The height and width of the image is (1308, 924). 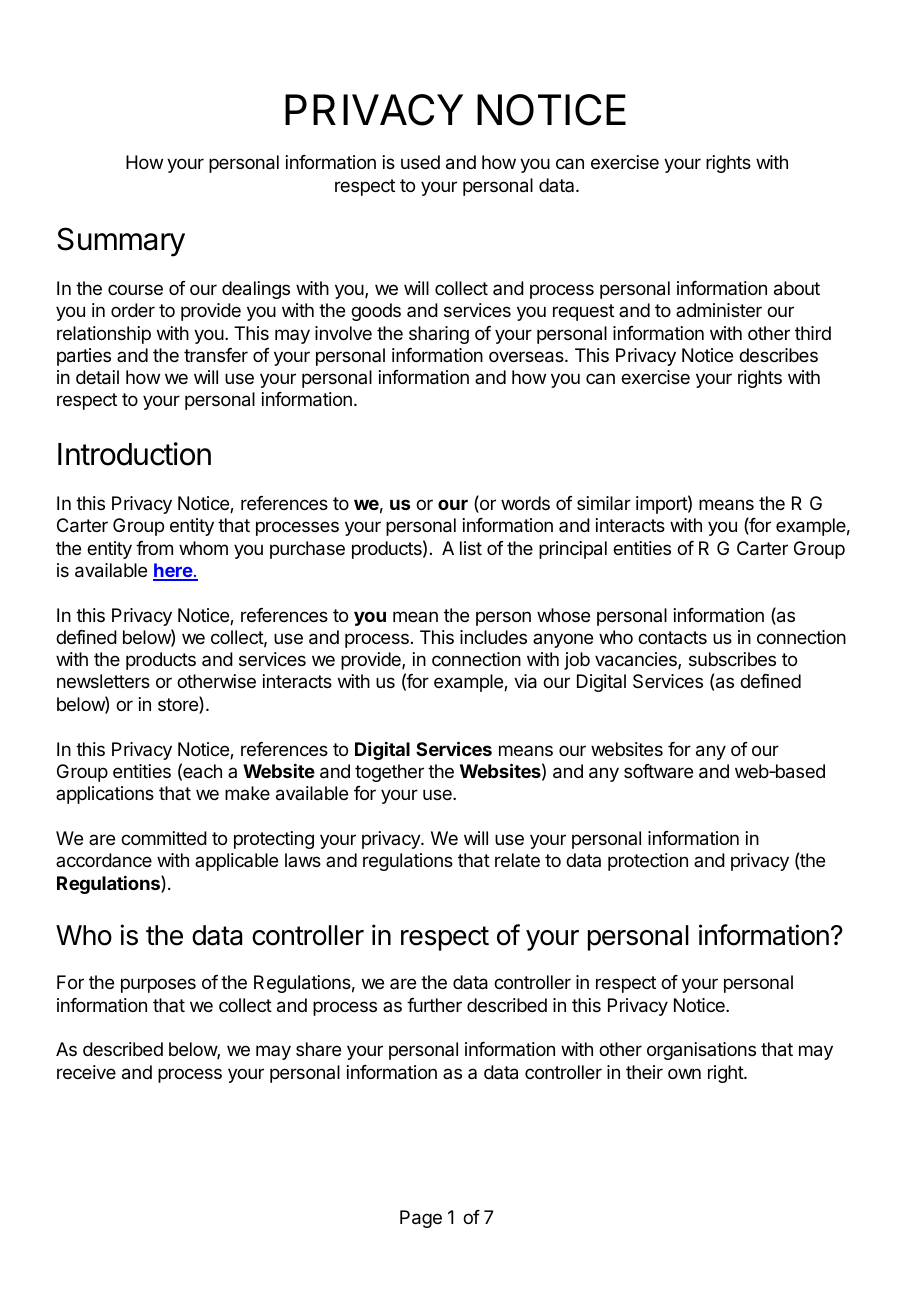 I want to click on protection, so click(x=648, y=862).
